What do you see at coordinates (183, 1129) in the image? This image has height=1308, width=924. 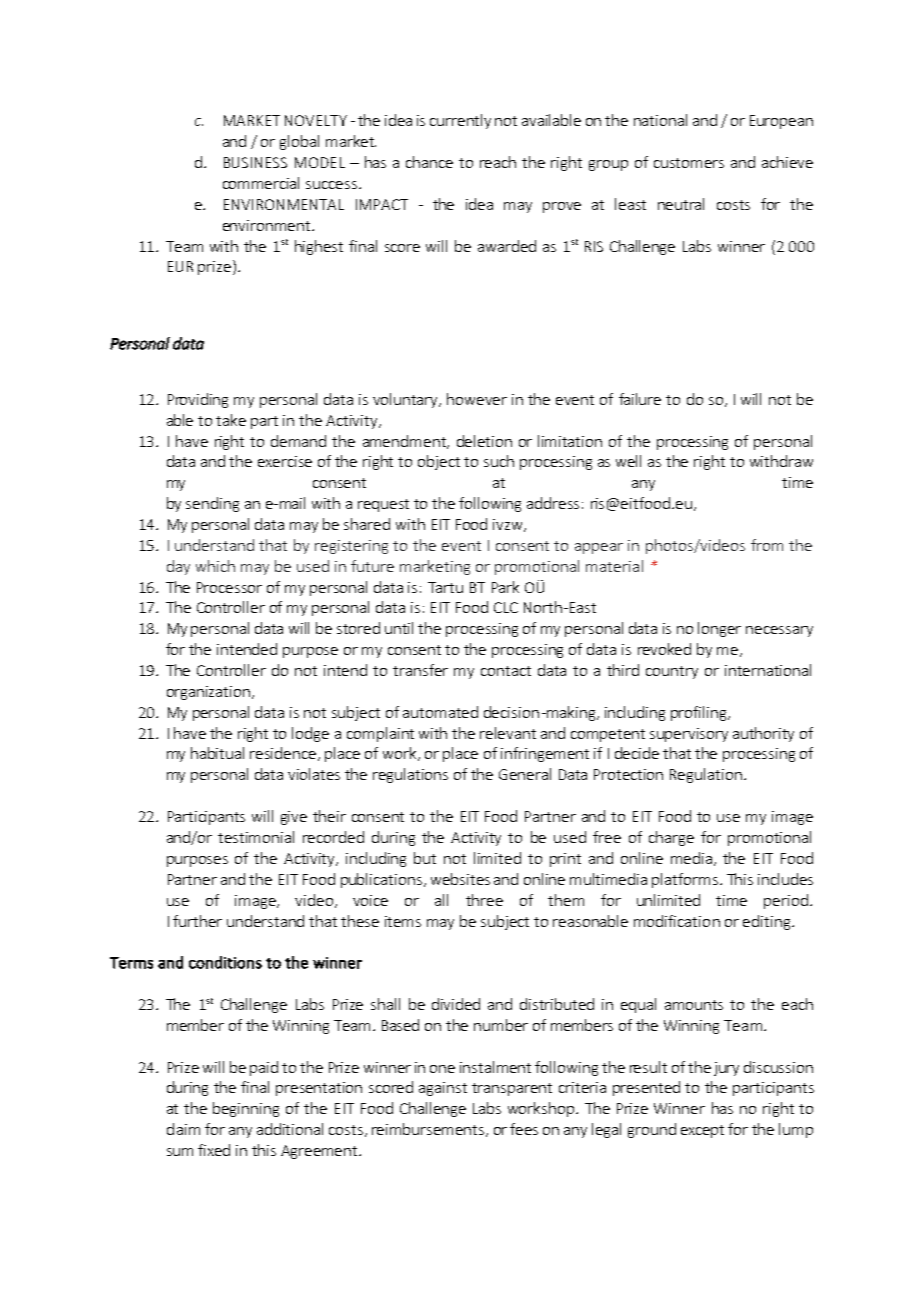 I see `claim` at bounding box center [183, 1129].
